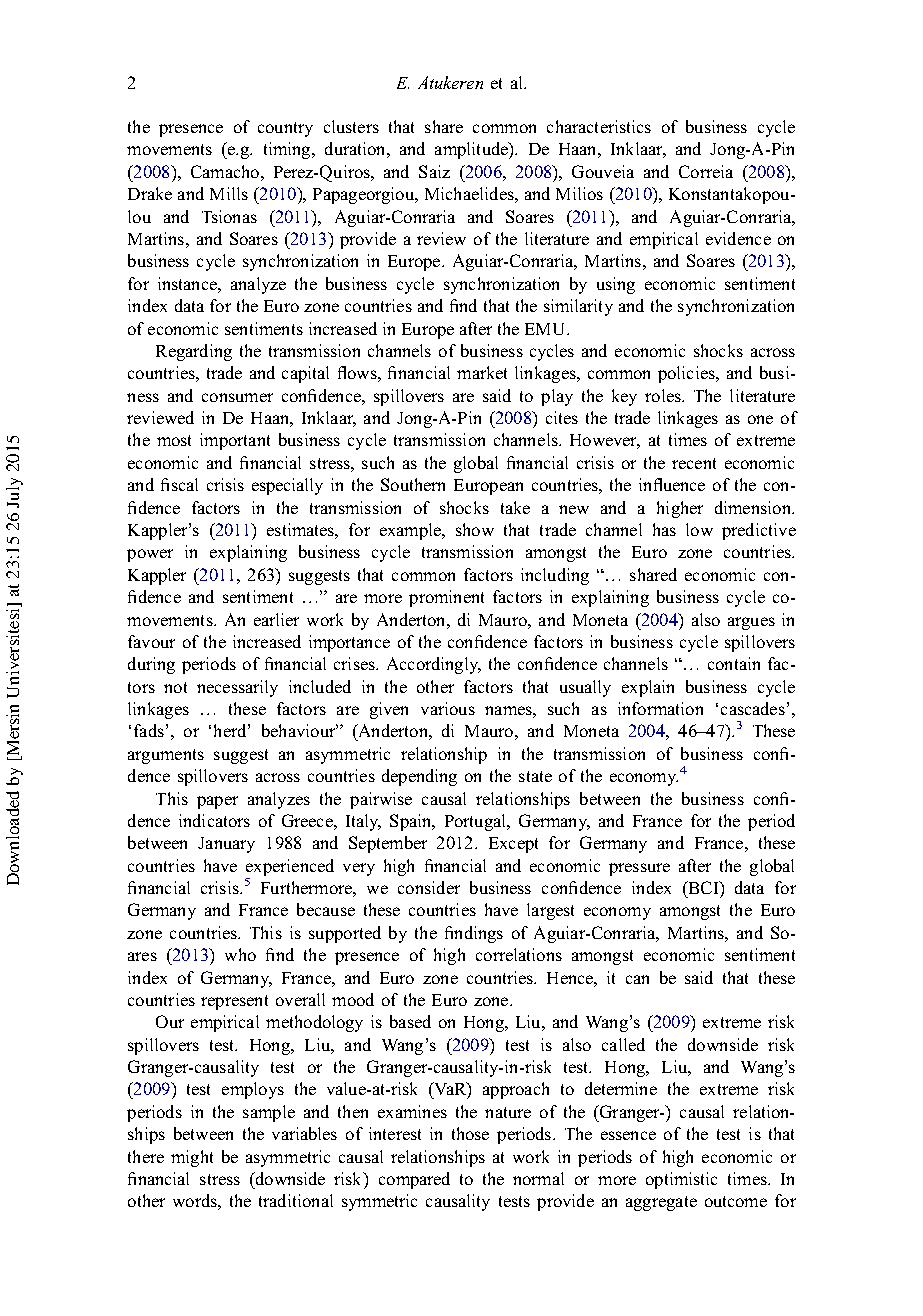 The width and height of the page is (923, 1316). I want to click on BCI, so click(703, 887).
